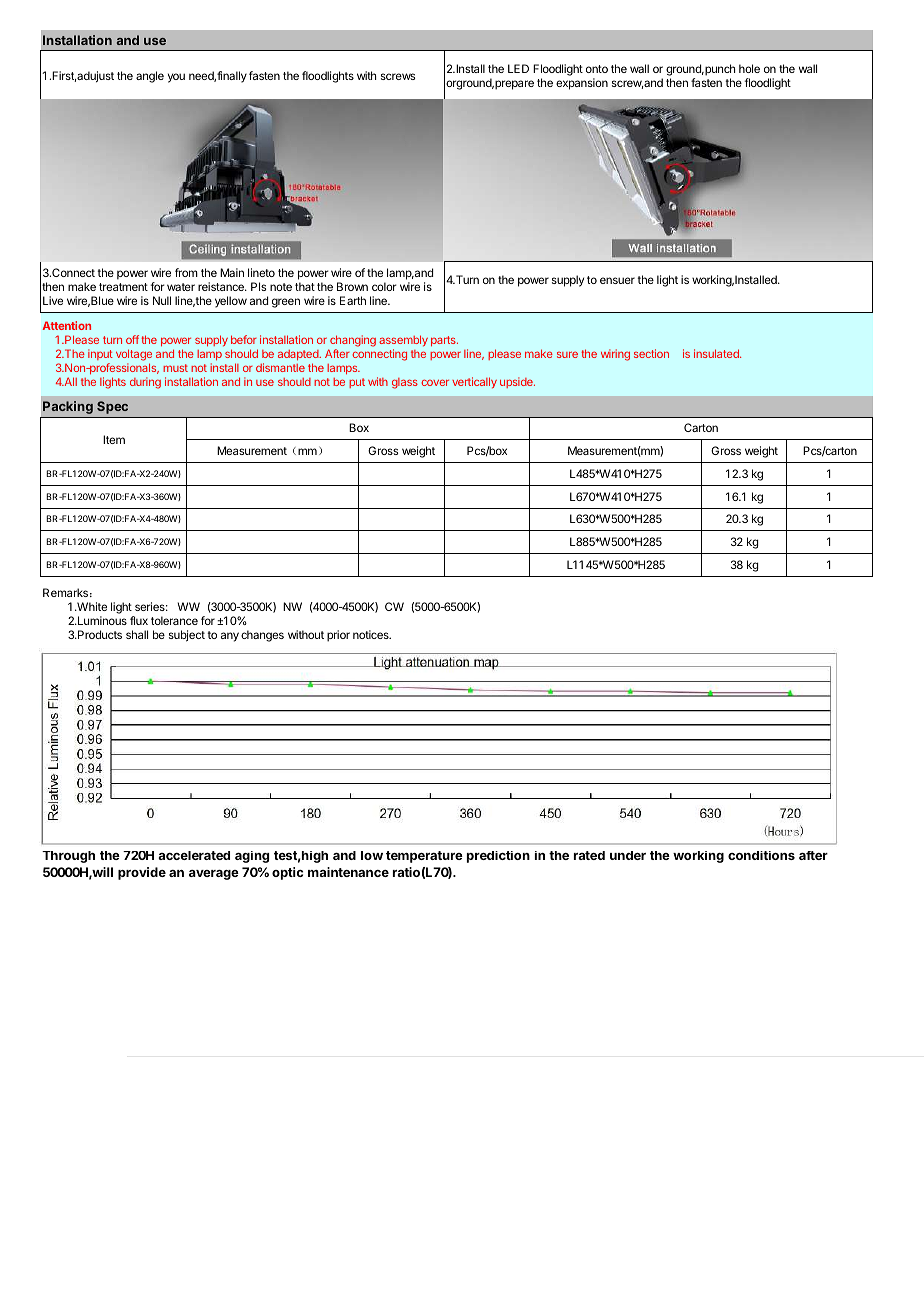 This page has height=1308, width=924. Describe the element at coordinates (582, 84) in the page. I see `expansion` at that location.
